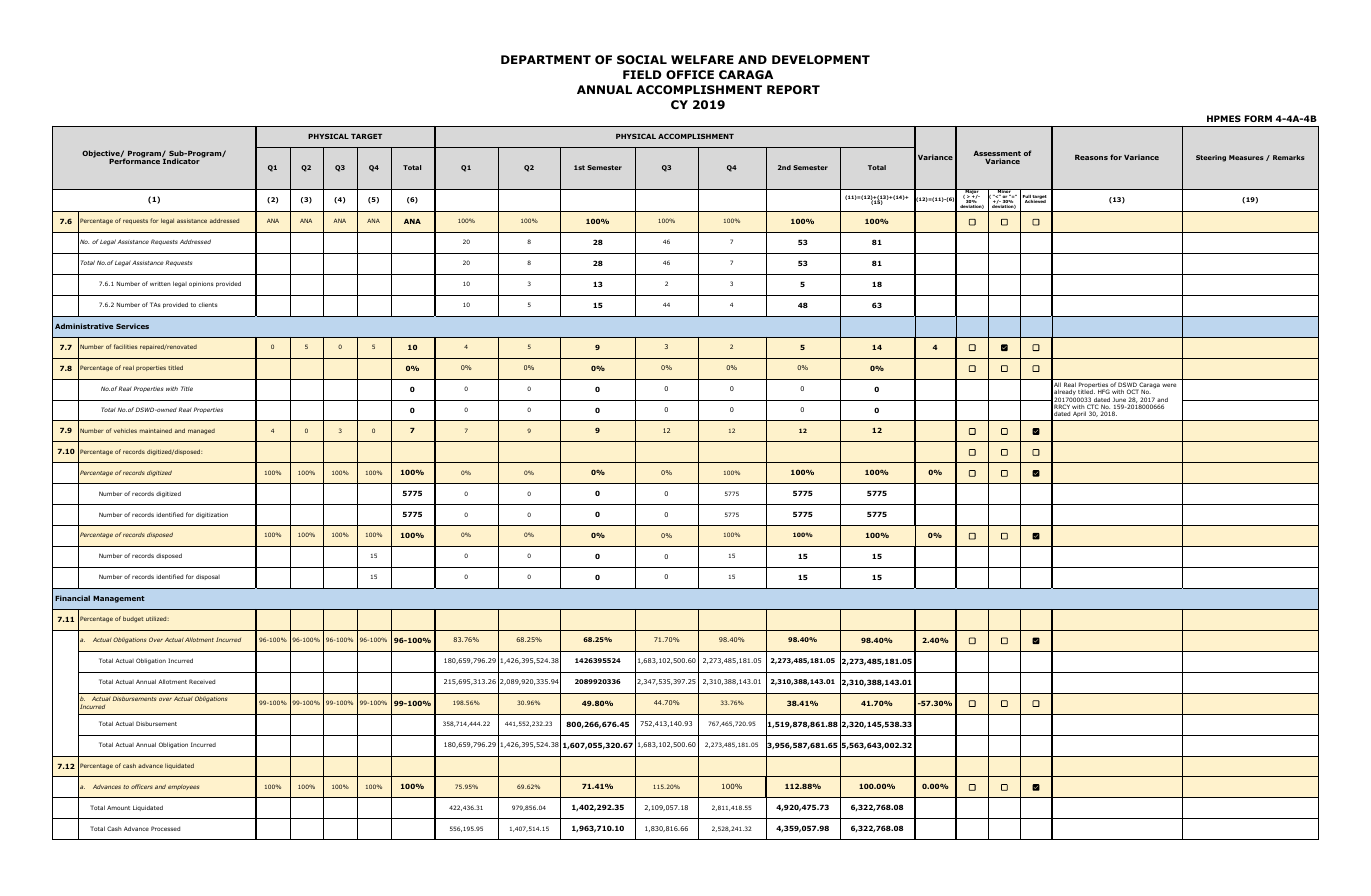 Image resolution: width=1371 pixels, height=896 pixels. Describe the element at coordinates (1169, 385) in the image. I see `were` at that location.
